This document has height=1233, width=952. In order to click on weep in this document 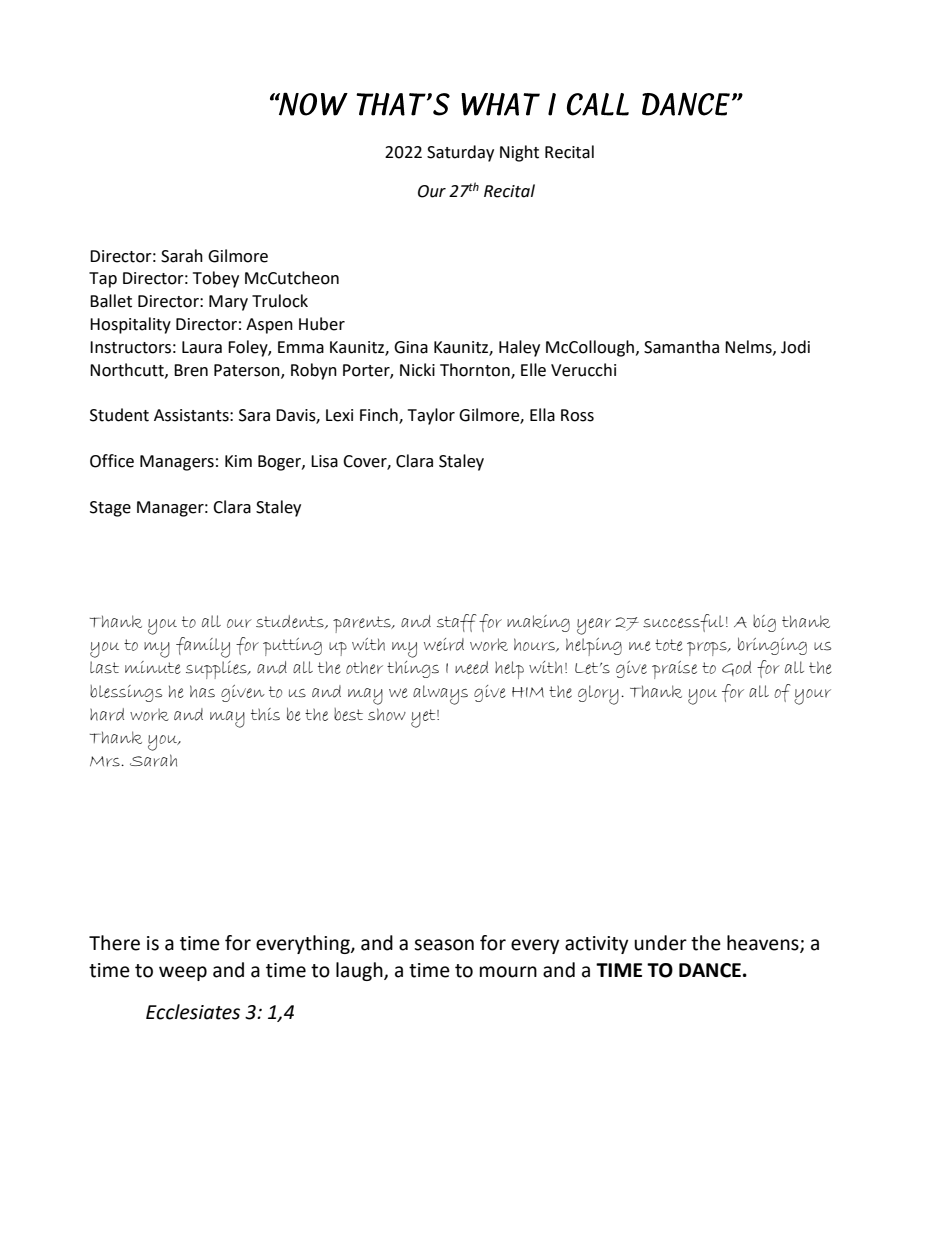, I will do `click(183, 973)`.
